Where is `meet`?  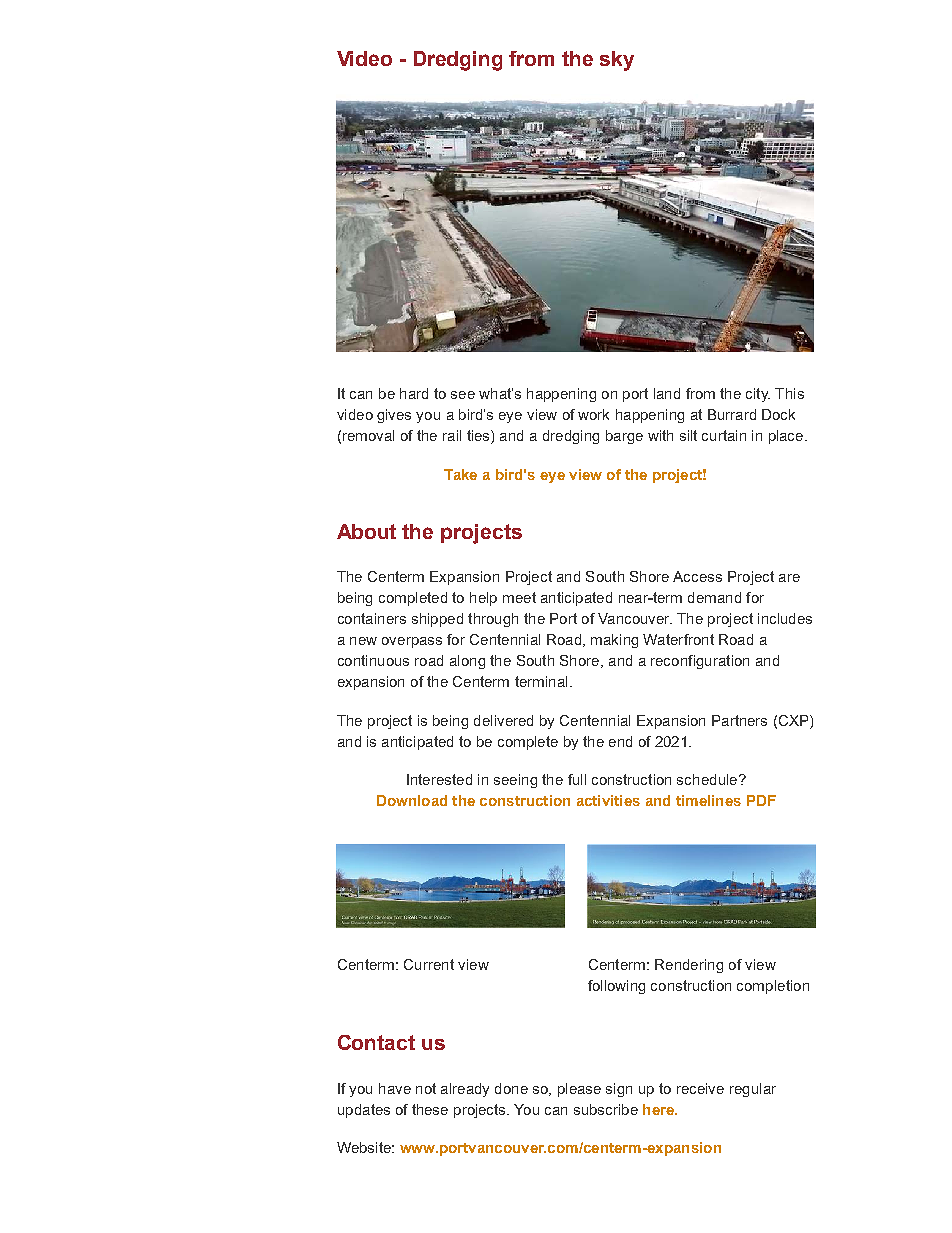 meet is located at coordinates (519, 597).
